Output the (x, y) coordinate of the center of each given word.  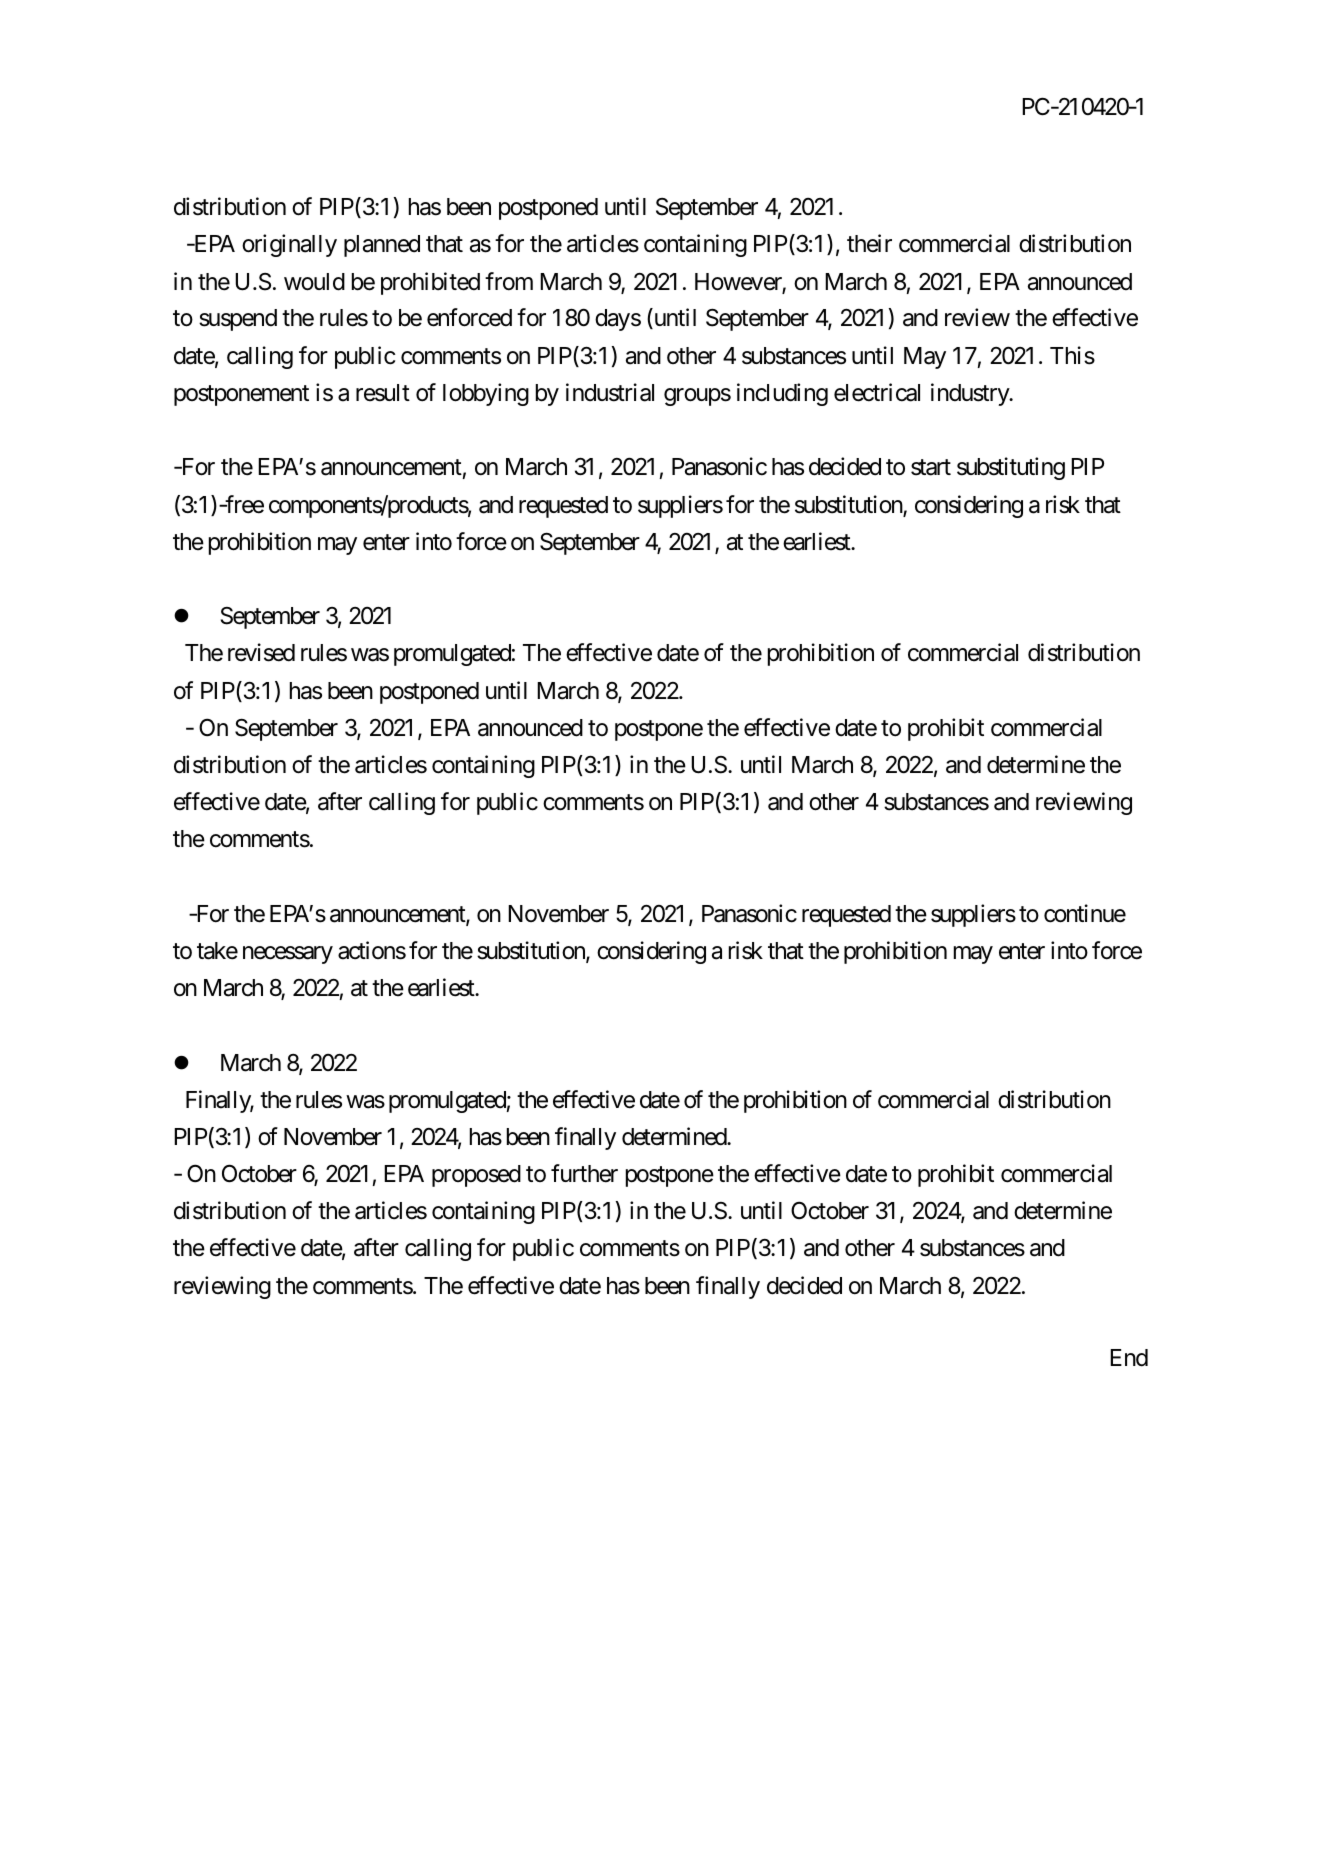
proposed (476, 1176)
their (869, 243)
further (584, 1173)
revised (261, 652)
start (931, 468)
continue (1085, 913)
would (314, 282)
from (509, 281)
